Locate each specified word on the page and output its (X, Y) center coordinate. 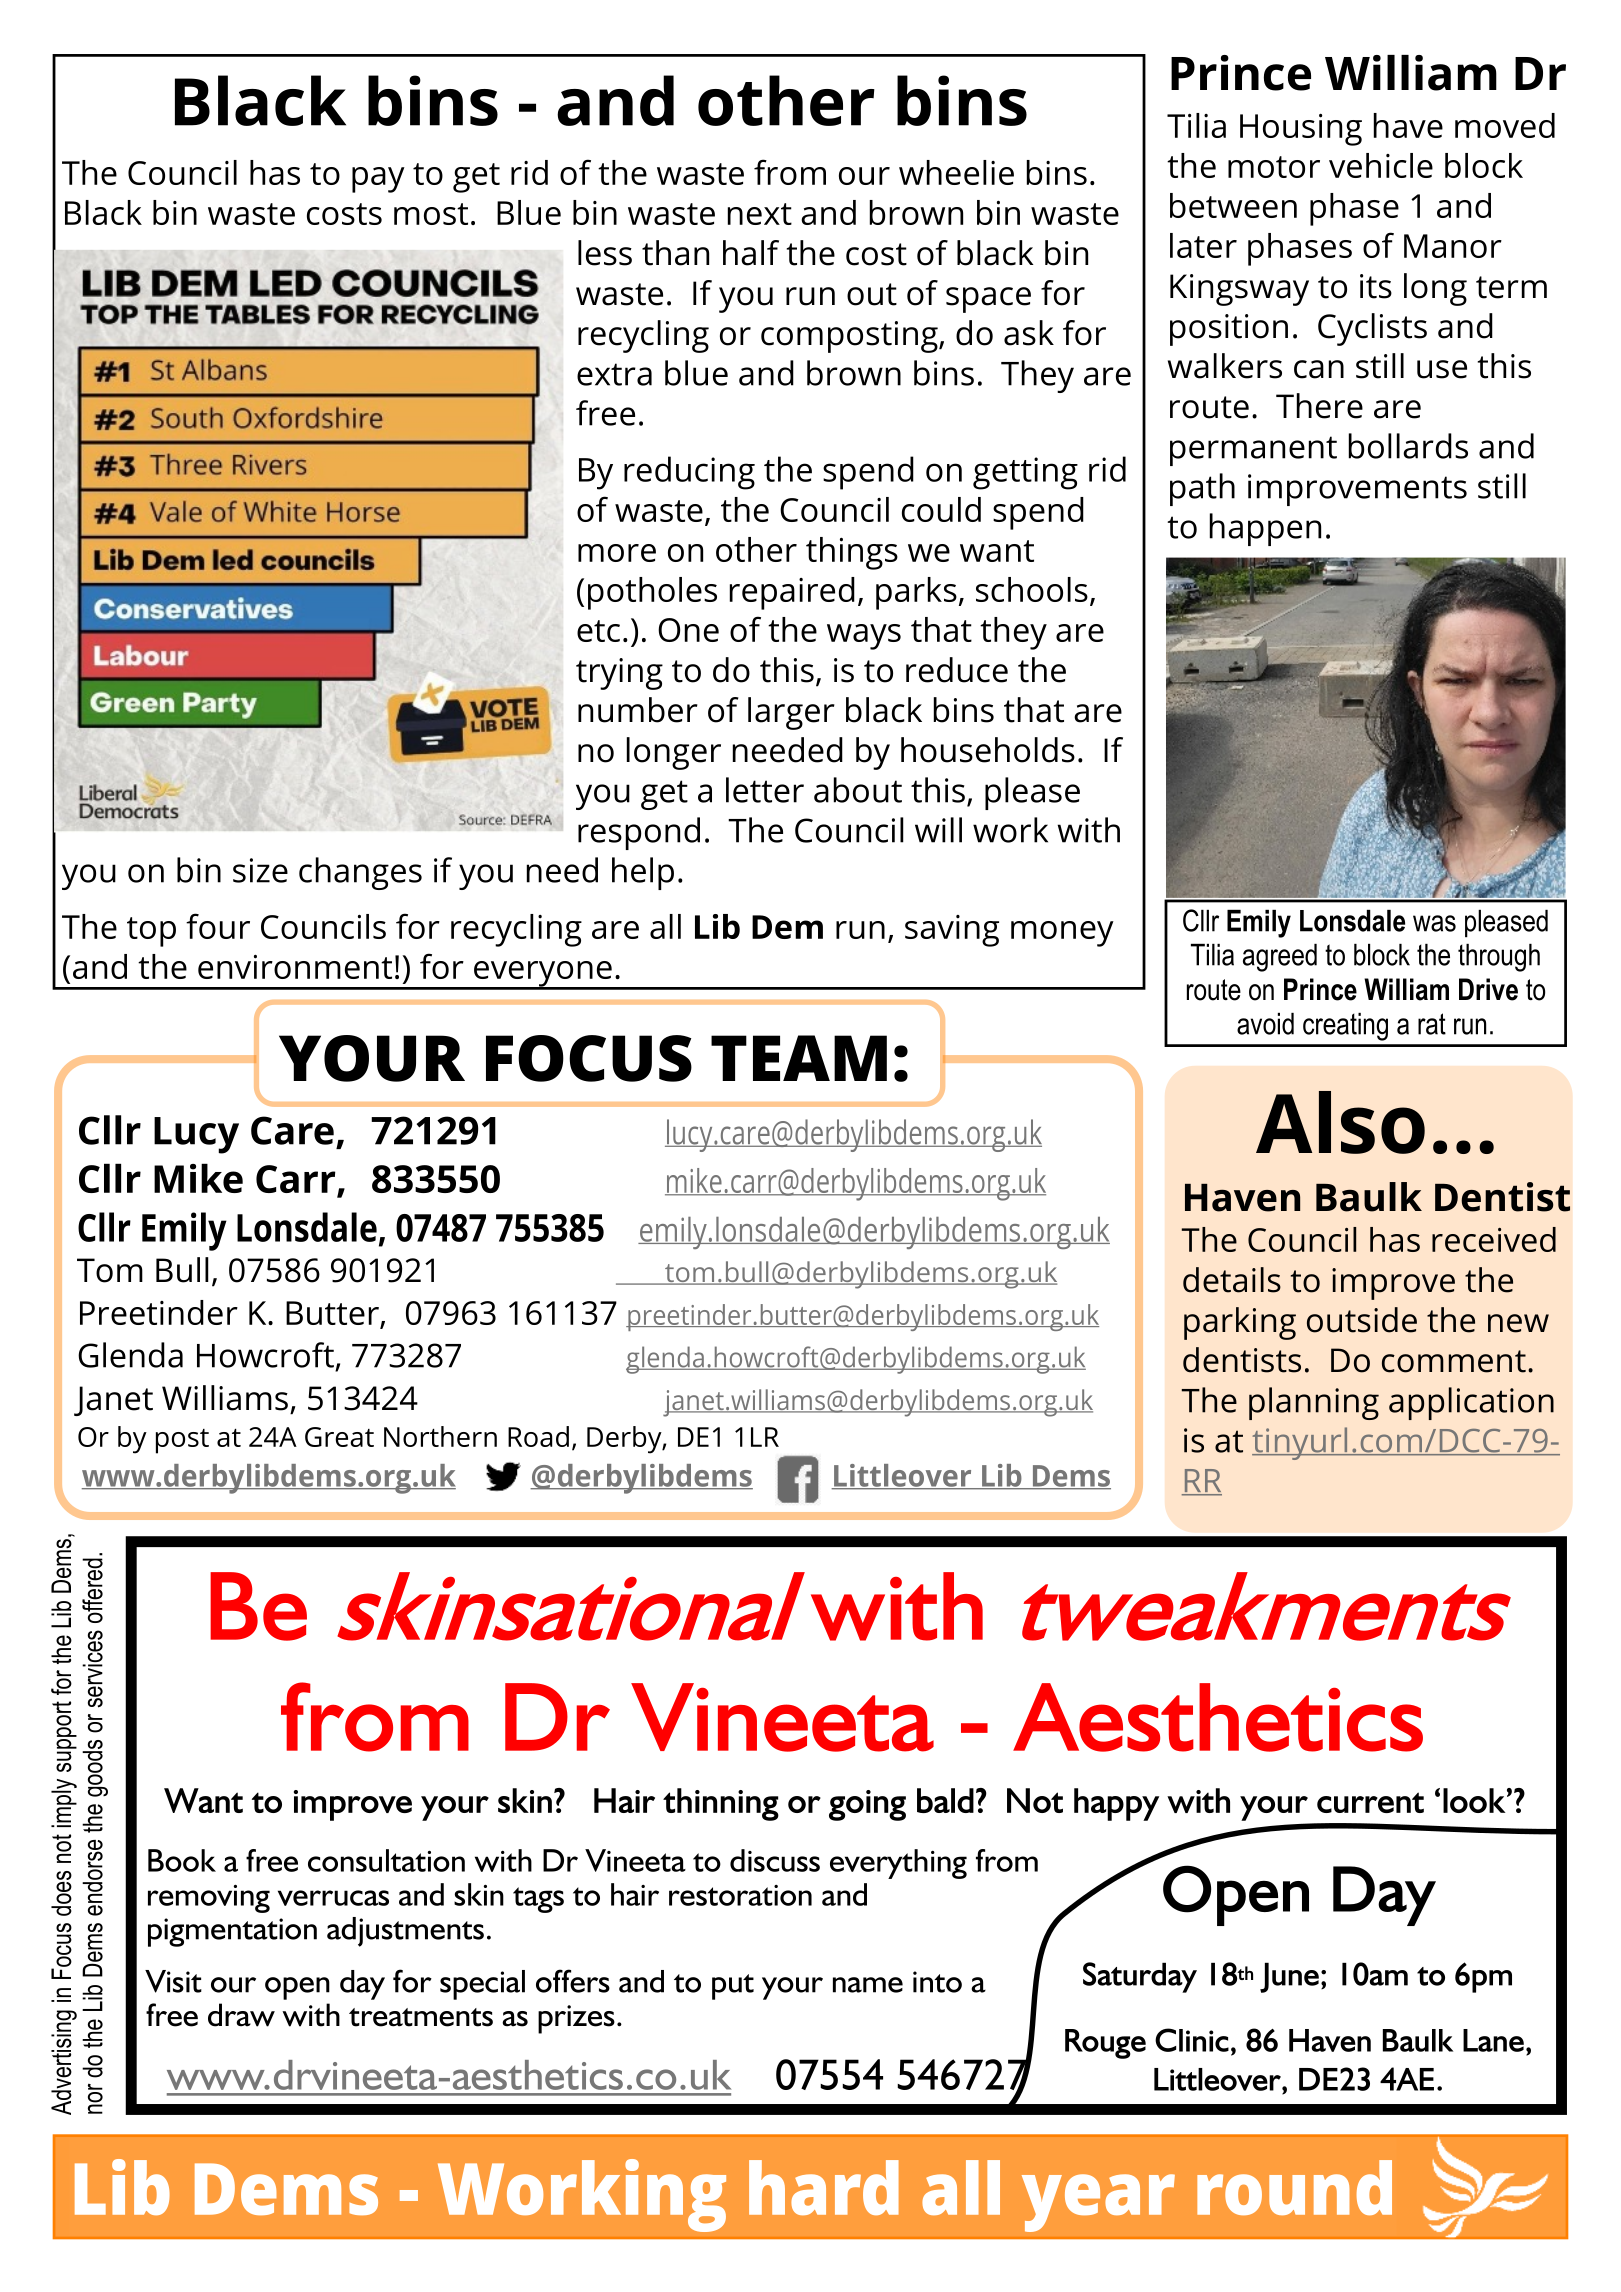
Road (538, 1436)
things (852, 553)
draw (241, 2015)
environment (295, 967)
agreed (1280, 958)
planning (1314, 1403)
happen (1265, 529)
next (760, 214)
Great (339, 1437)
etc (598, 631)
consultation (386, 1860)
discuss (775, 1860)
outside (1362, 1320)
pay (378, 180)
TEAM (799, 1058)
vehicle (1381, 165)
